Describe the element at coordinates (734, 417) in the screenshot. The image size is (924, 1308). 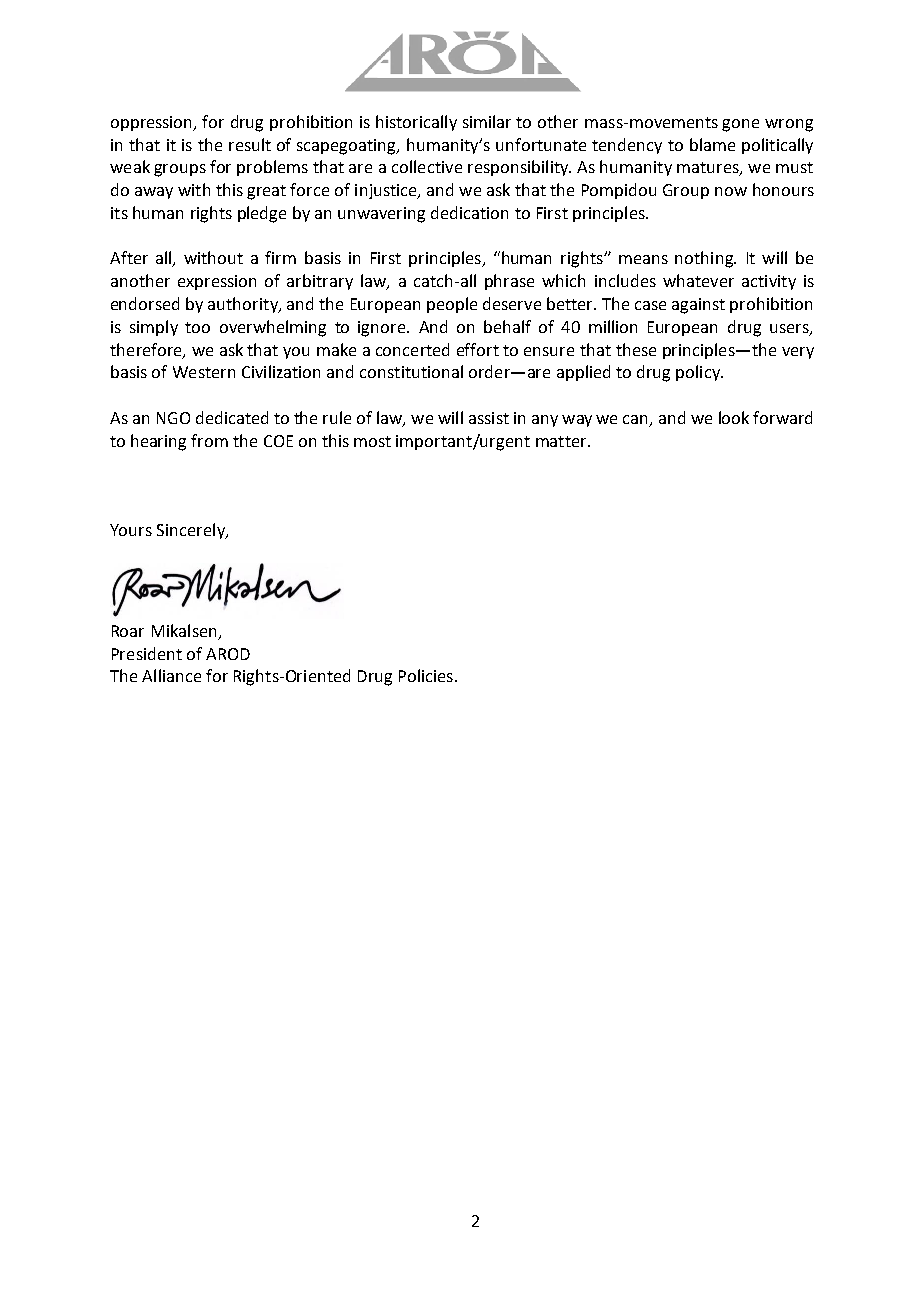
I see `look` at that location.
